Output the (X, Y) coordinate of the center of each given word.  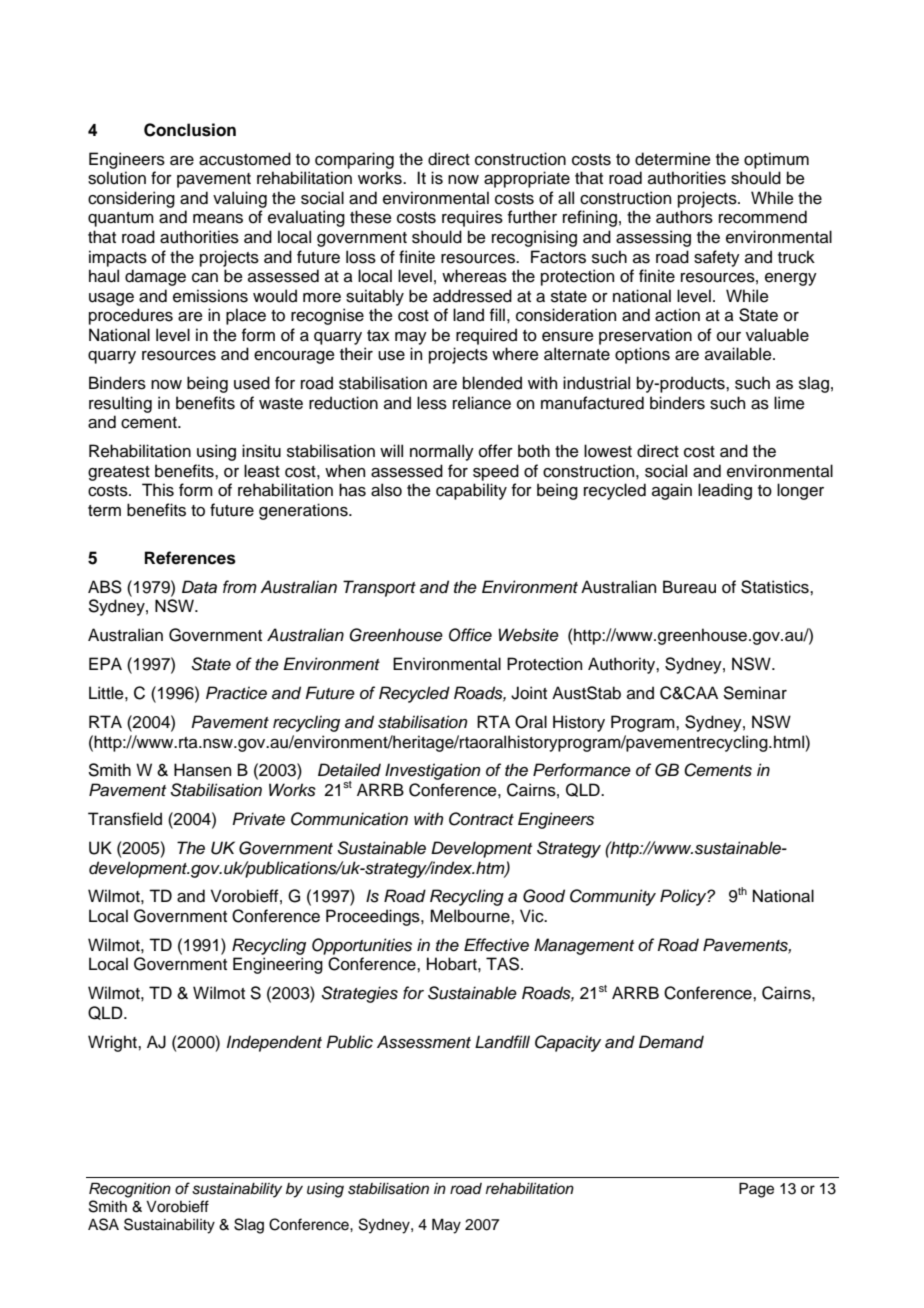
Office (470, 635)
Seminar (755, 693)
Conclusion (190, 130)
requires (472, 218)
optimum (776, 160)
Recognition (130, 1190)
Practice (236, 693)
